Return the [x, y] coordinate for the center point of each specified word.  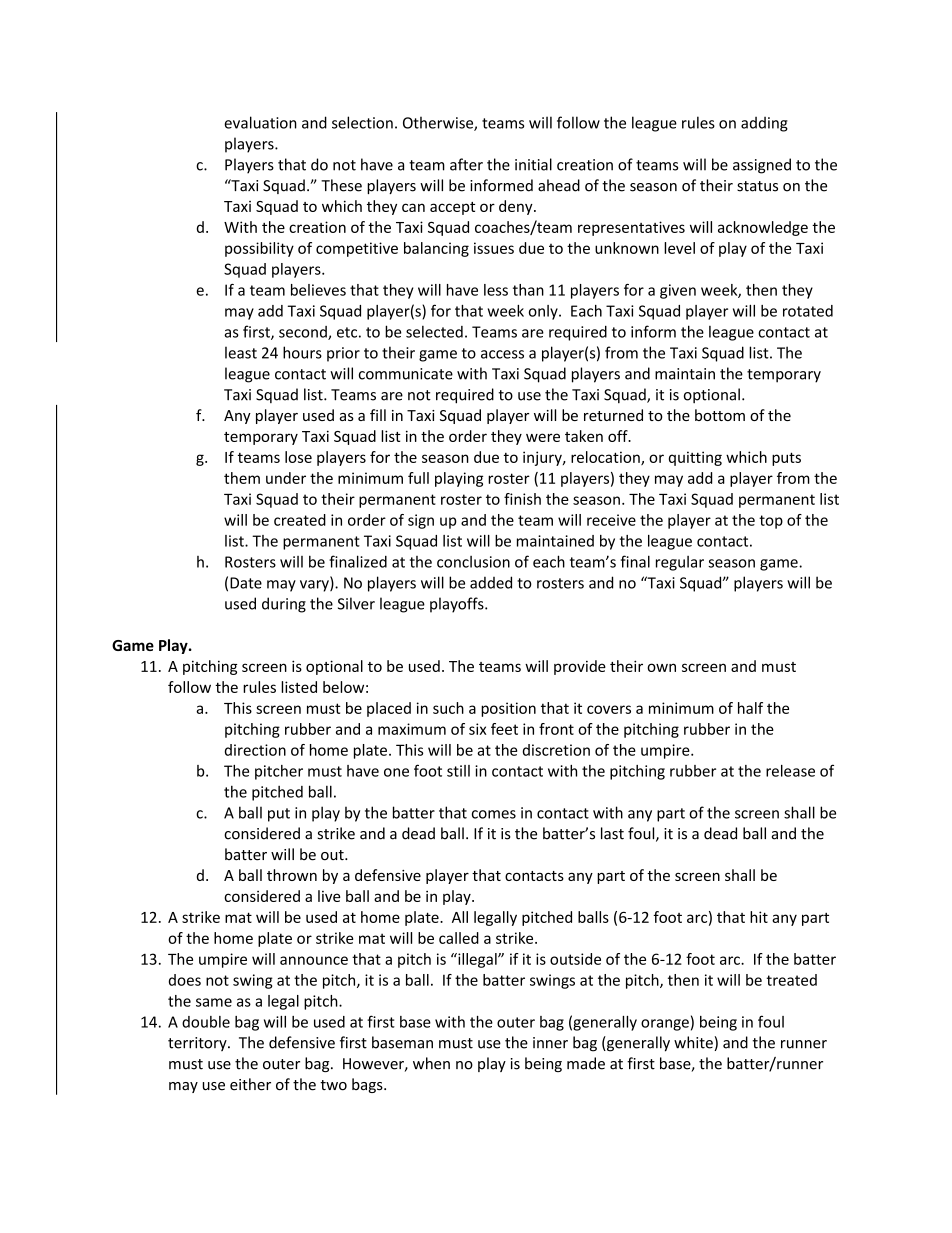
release [790, 771]
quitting [695, 458]
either [250, 1084]
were [543, 437]
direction [255, 750]
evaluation [260, 122]
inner [550, 1043]
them [242, 478]
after [466, 164]
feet [504, 729]
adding [764, 124]
